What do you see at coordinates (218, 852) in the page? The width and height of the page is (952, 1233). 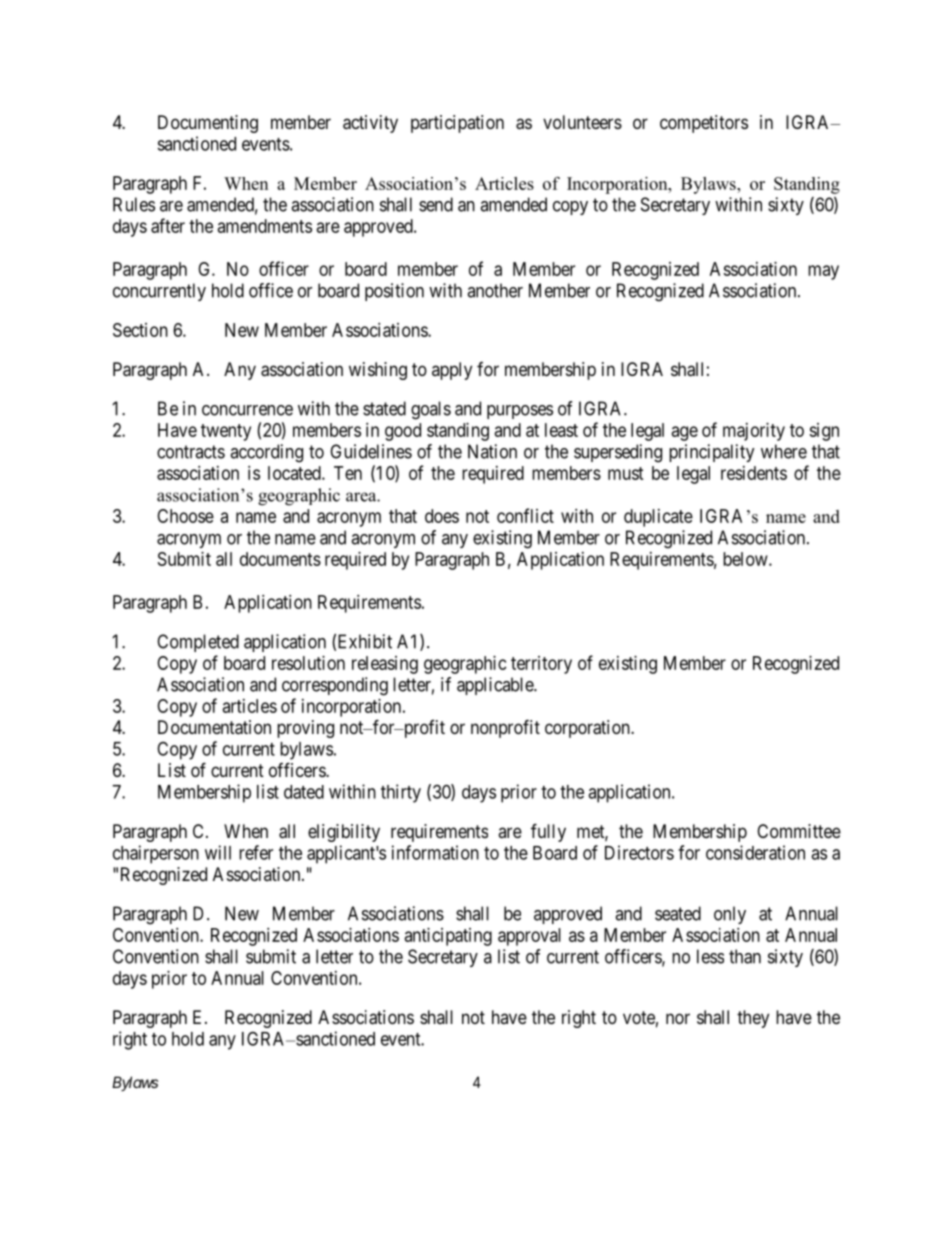 I see `will` at bounding box center [218, 852].
